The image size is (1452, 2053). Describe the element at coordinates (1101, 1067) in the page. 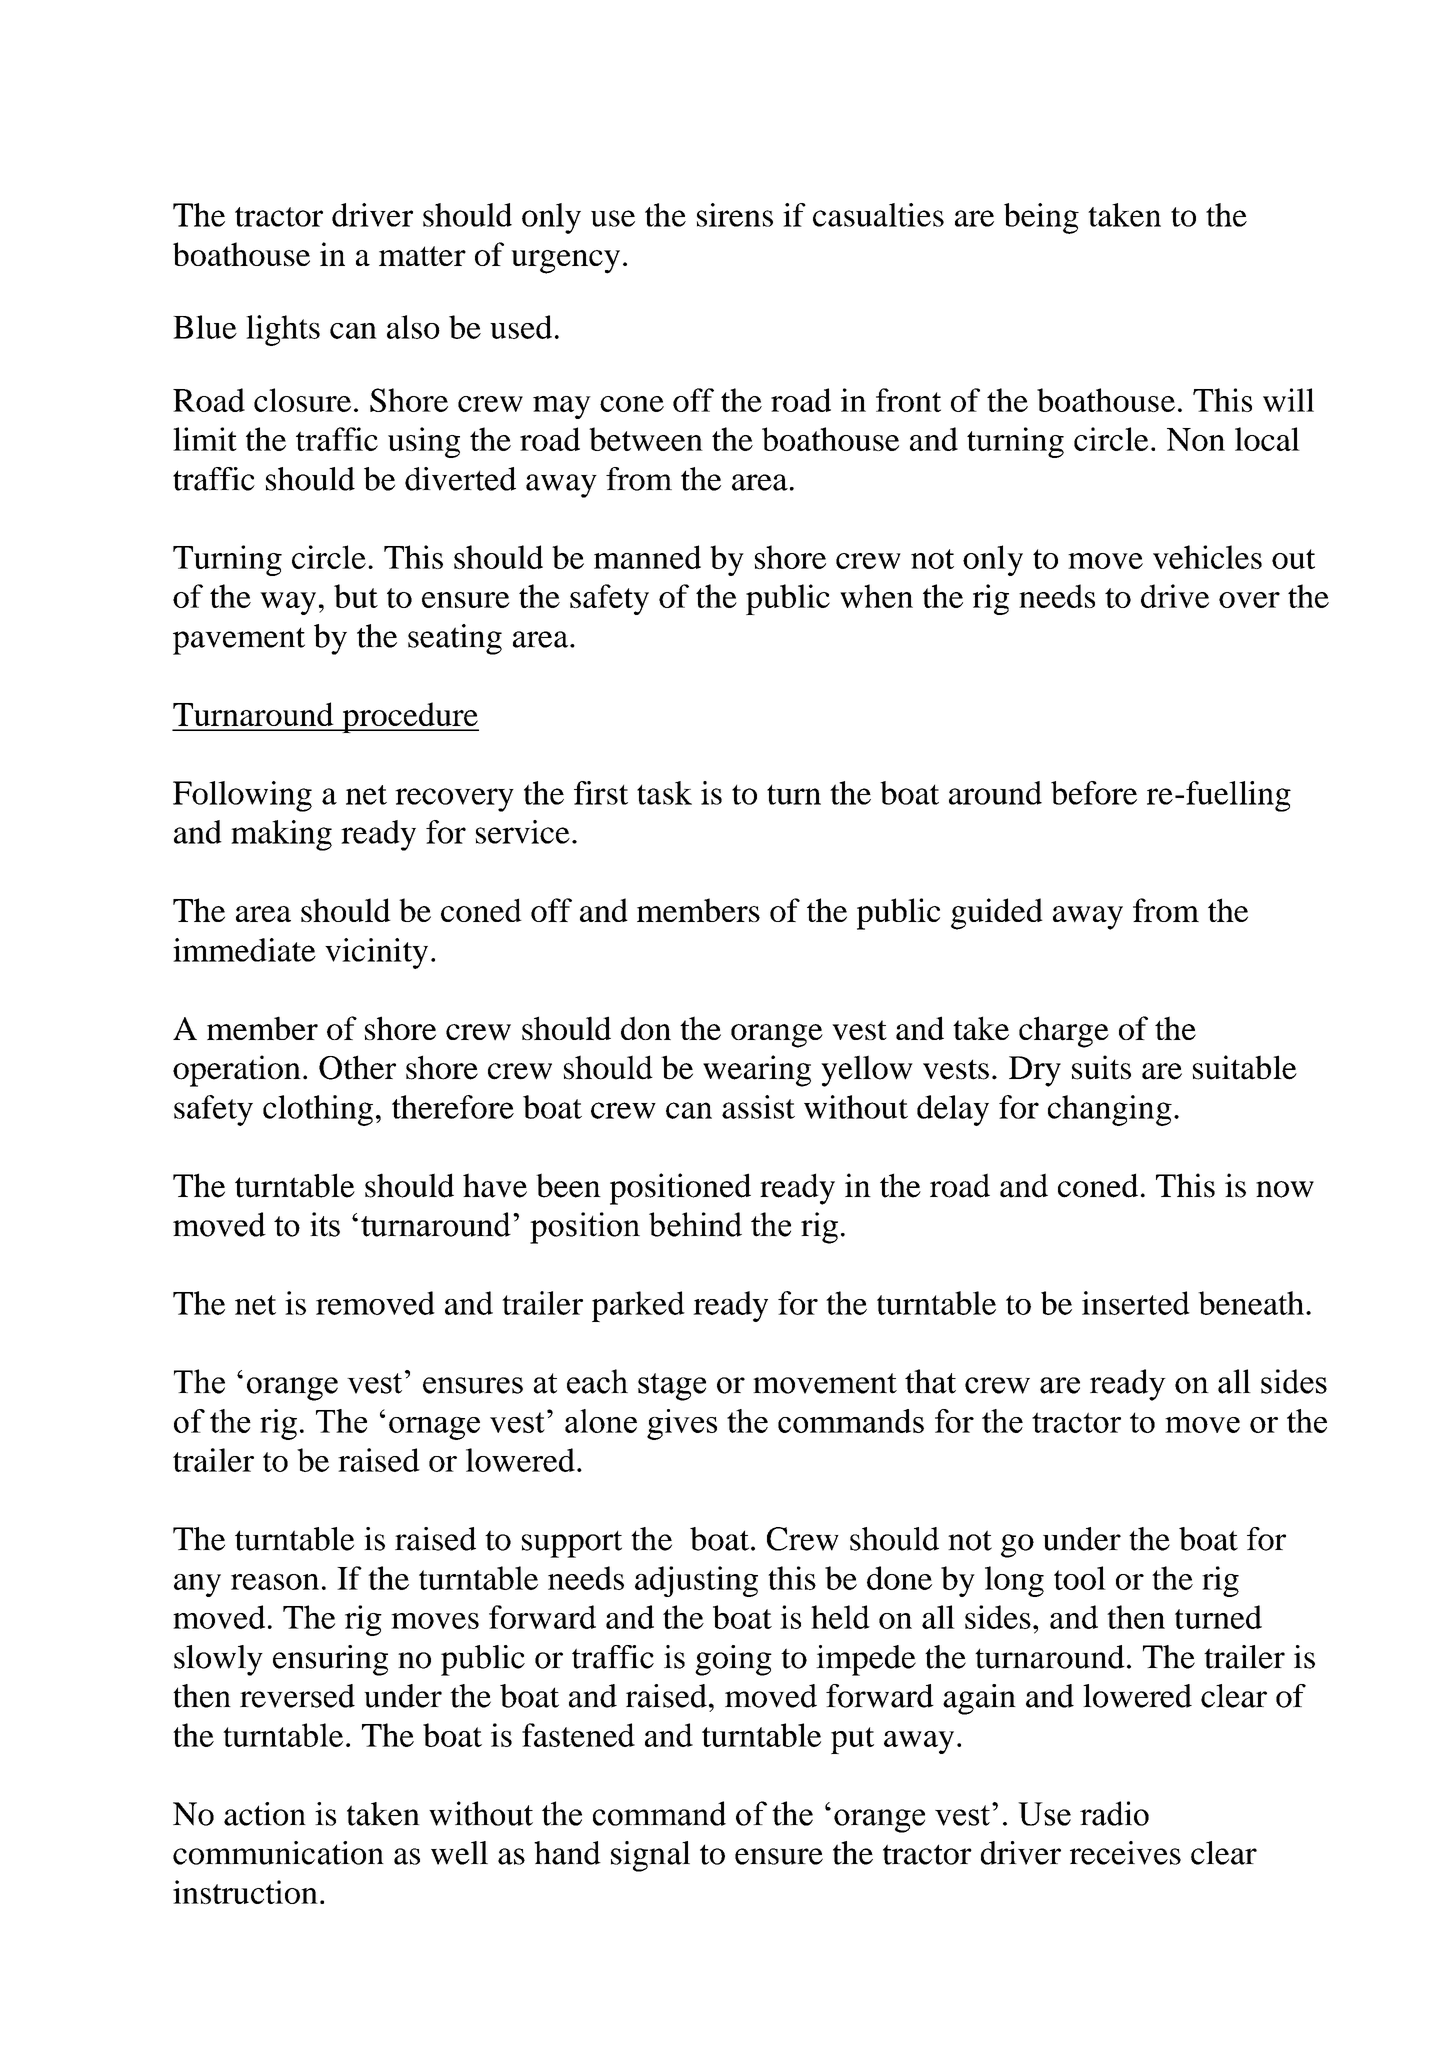

I see `suits` at that location.
